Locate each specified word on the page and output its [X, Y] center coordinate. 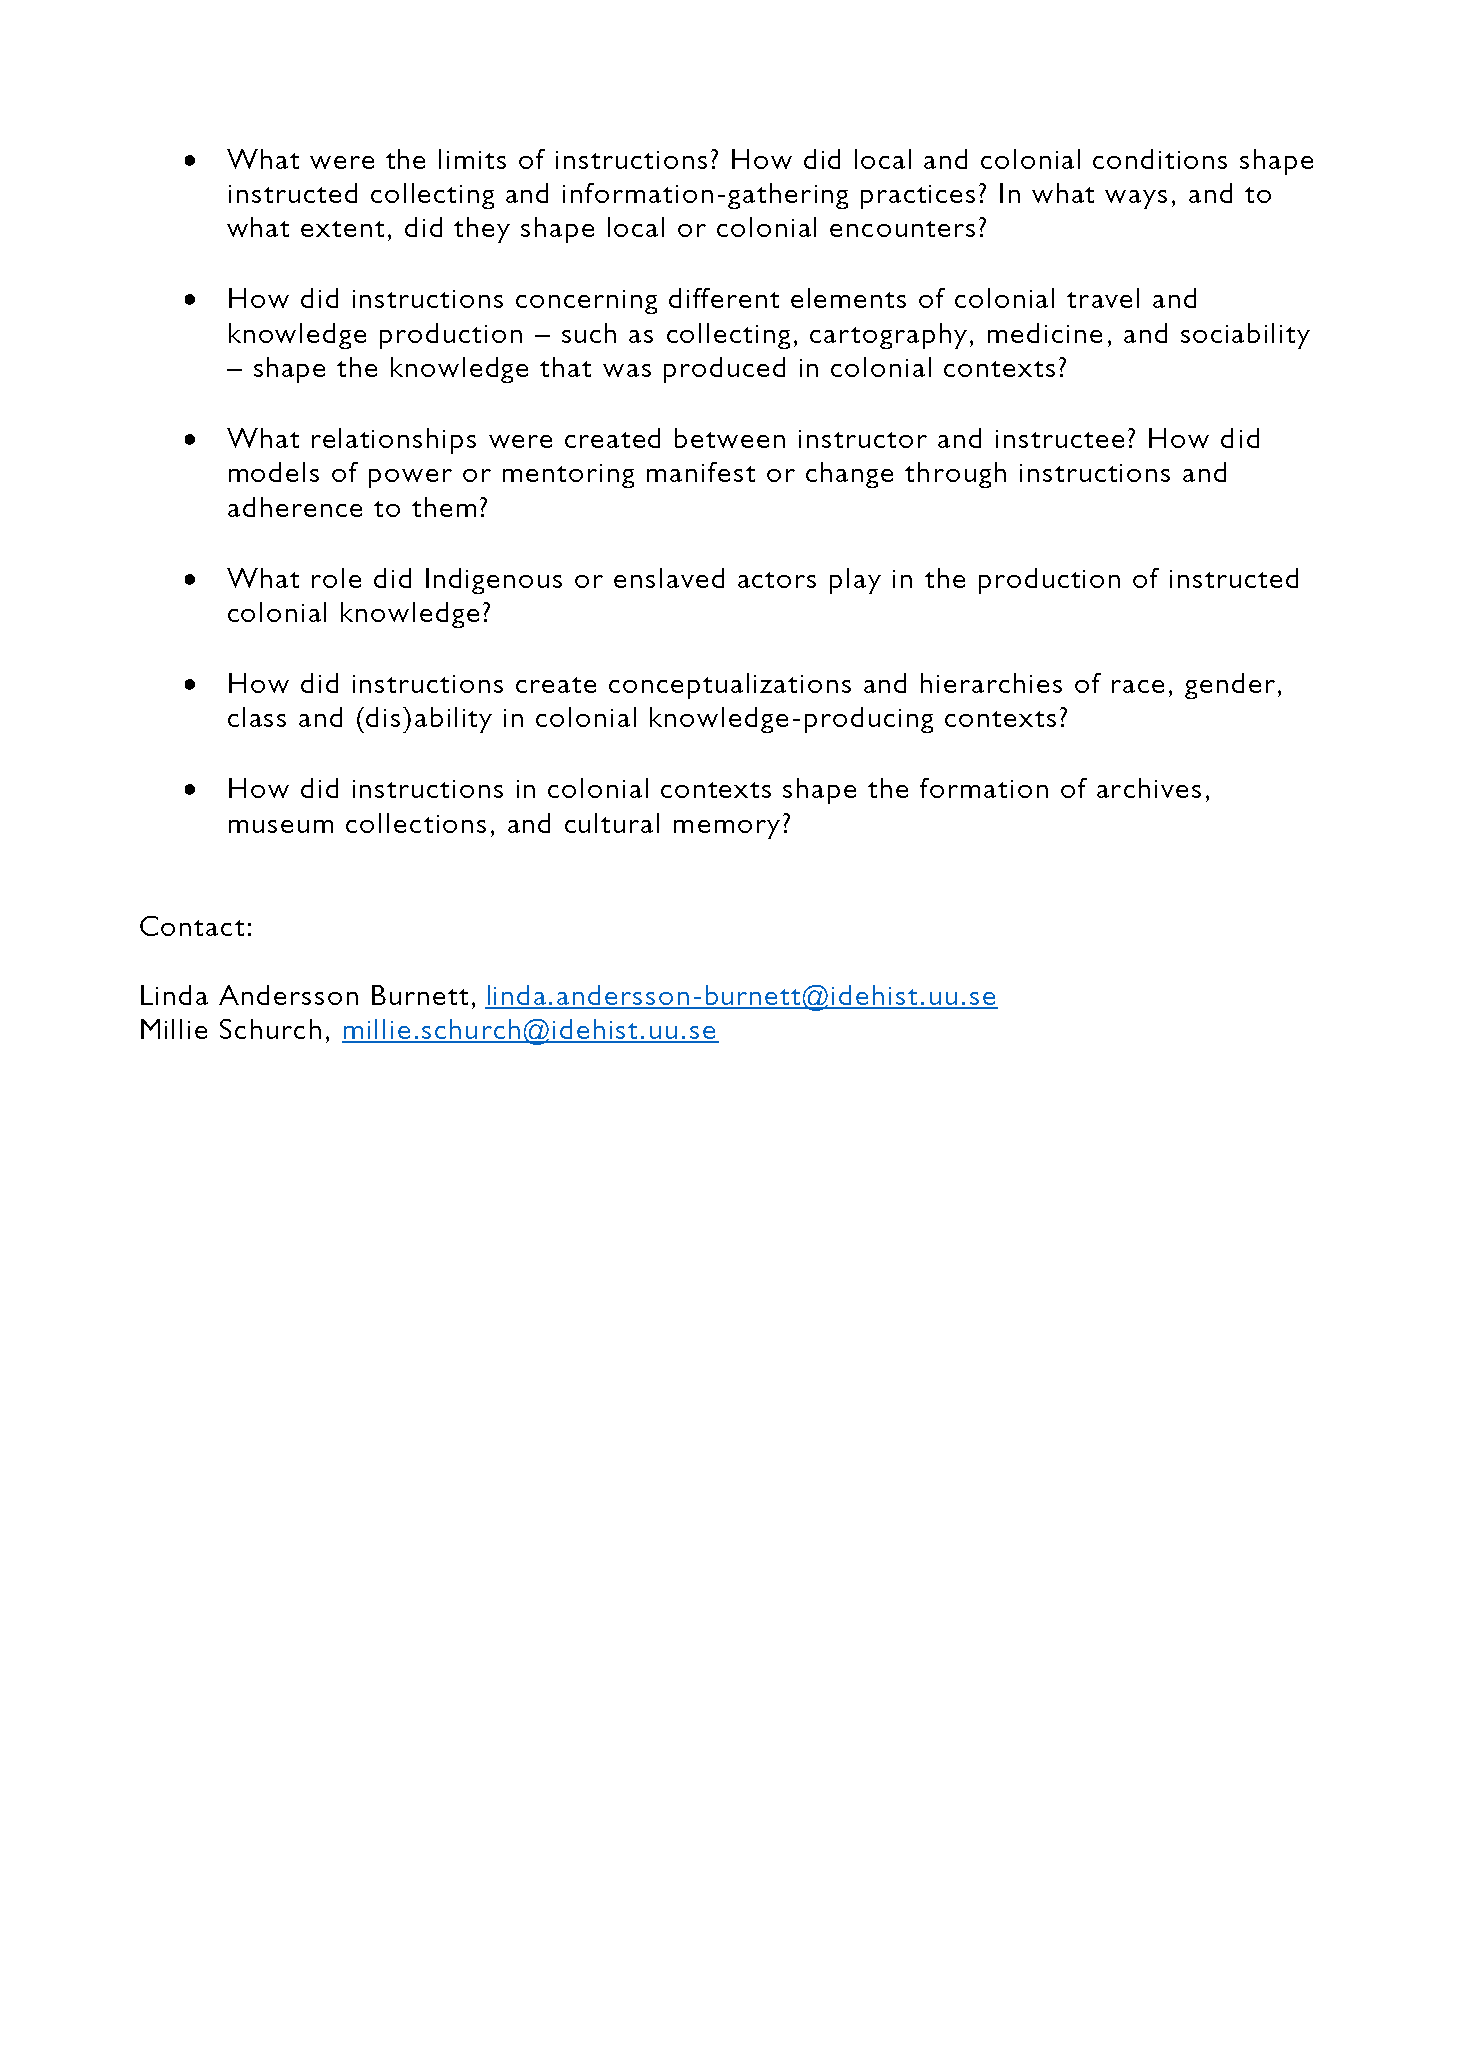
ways [1136, 199]
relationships [394, 441]
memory [727, 829]
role [336, 578]
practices [918, 197]
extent [342, 229]
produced [724, 370]
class [257, 717]
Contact [192, 926]
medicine [1045, 333]
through [955, 475]
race [1138, 686]
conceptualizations [730, 686]
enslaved [669, 578]
